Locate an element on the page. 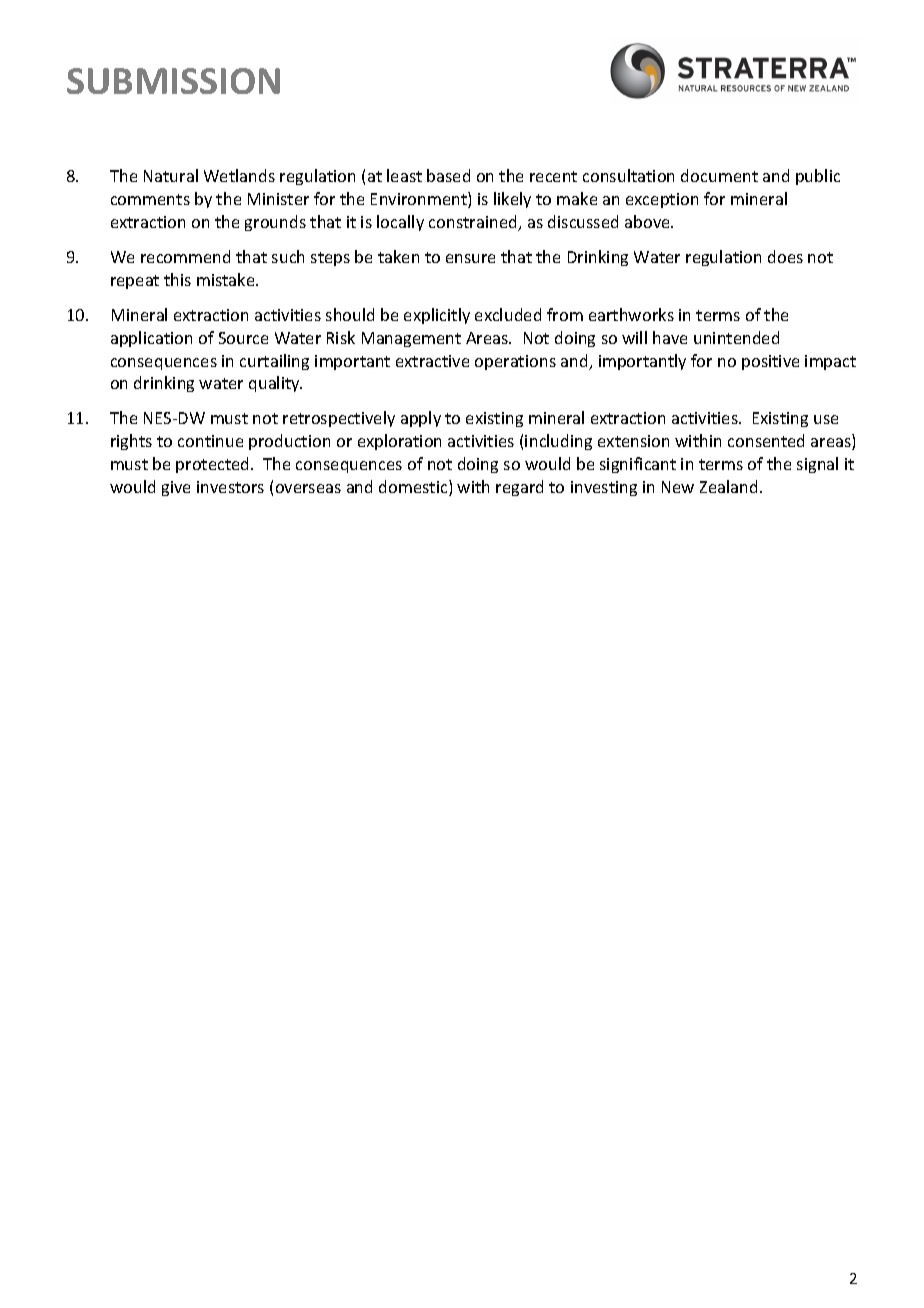 This document has width=924, height=1308. does is located at coordinates (785, 256).
